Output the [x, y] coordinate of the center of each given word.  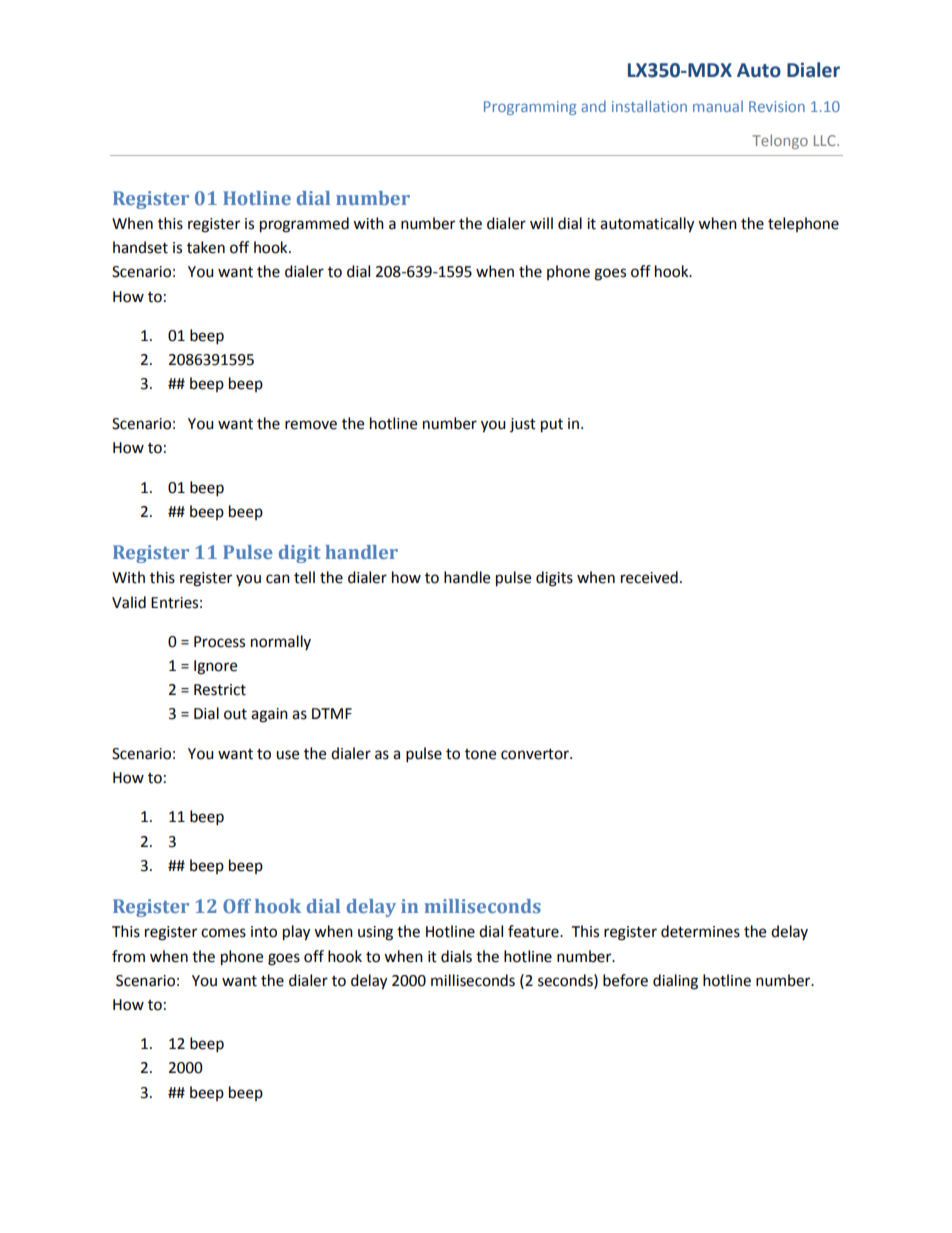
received [649, 577]
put [552, 426]
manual [718, 106]
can [278, 579]
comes [223, 933]
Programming [530, 108]
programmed [304, 225]
